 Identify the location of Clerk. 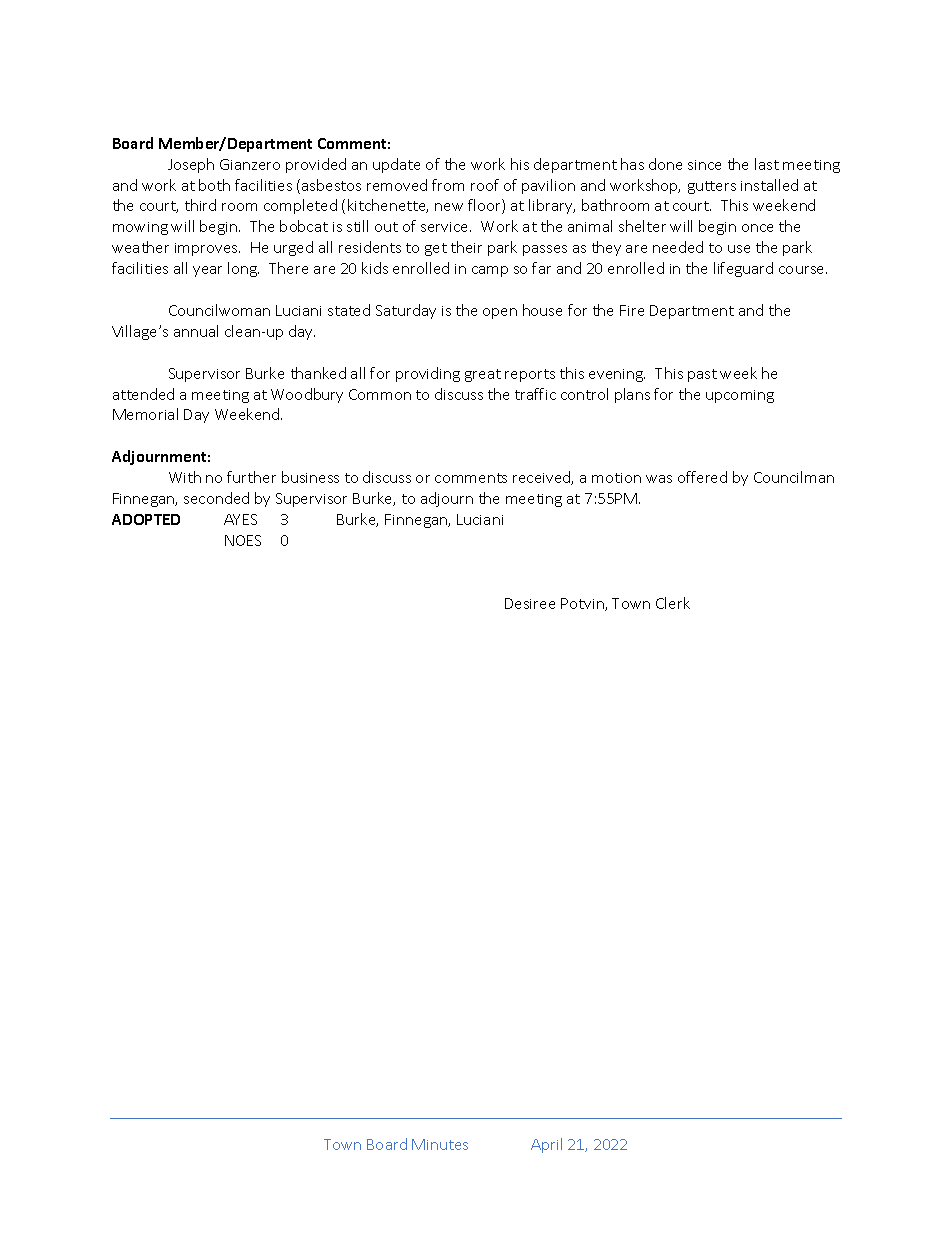
(673, 603).
